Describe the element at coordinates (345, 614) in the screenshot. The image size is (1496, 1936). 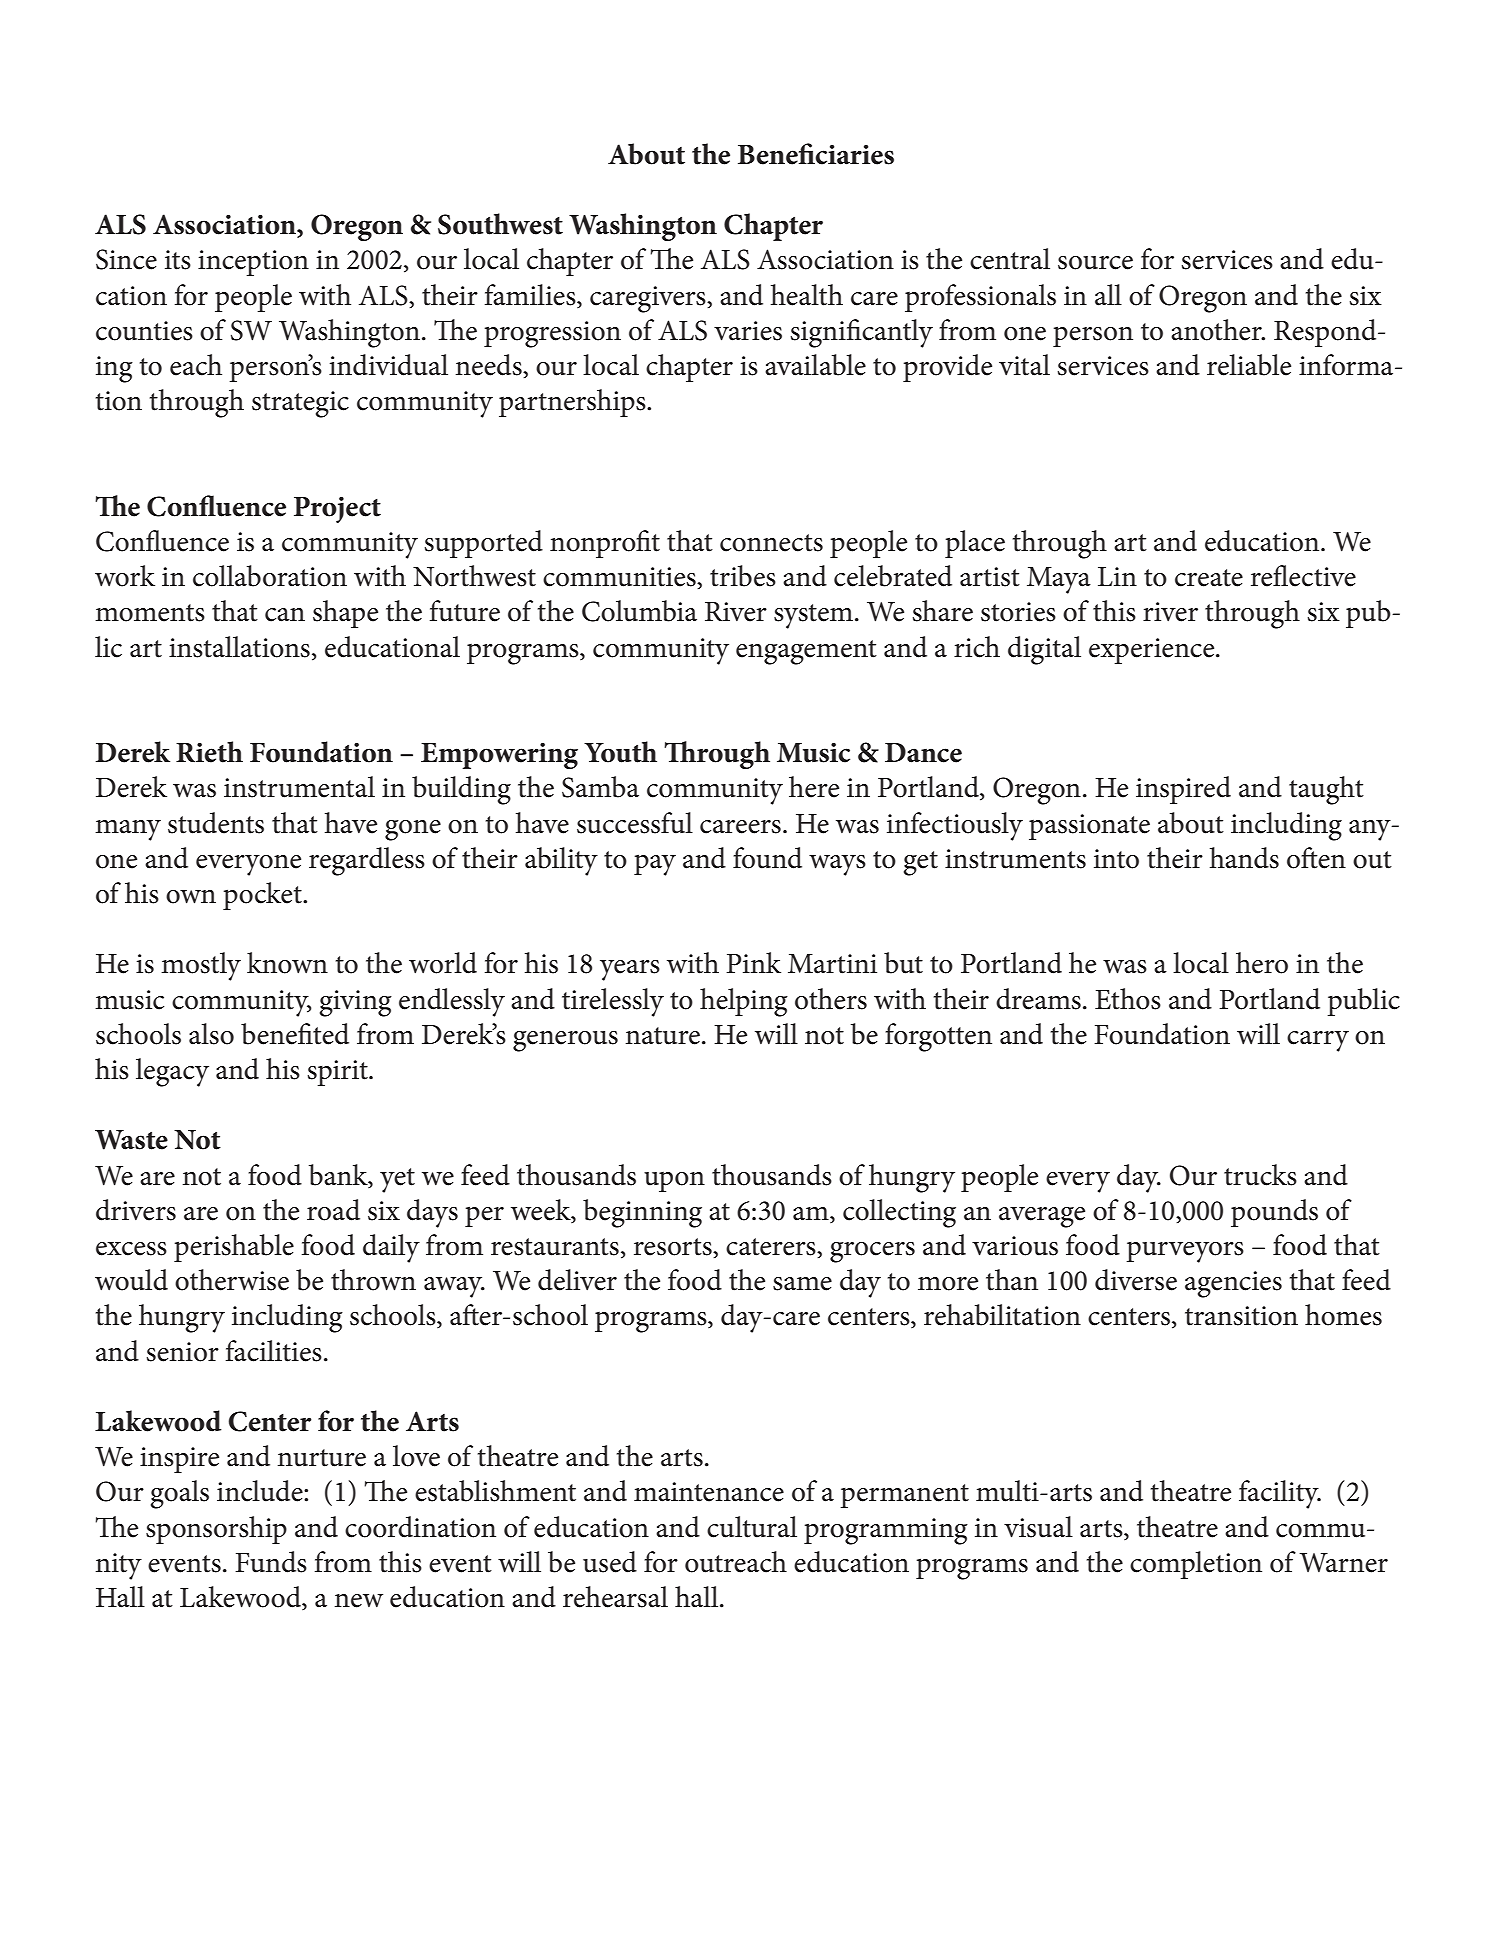
I see `shape` at that location.
